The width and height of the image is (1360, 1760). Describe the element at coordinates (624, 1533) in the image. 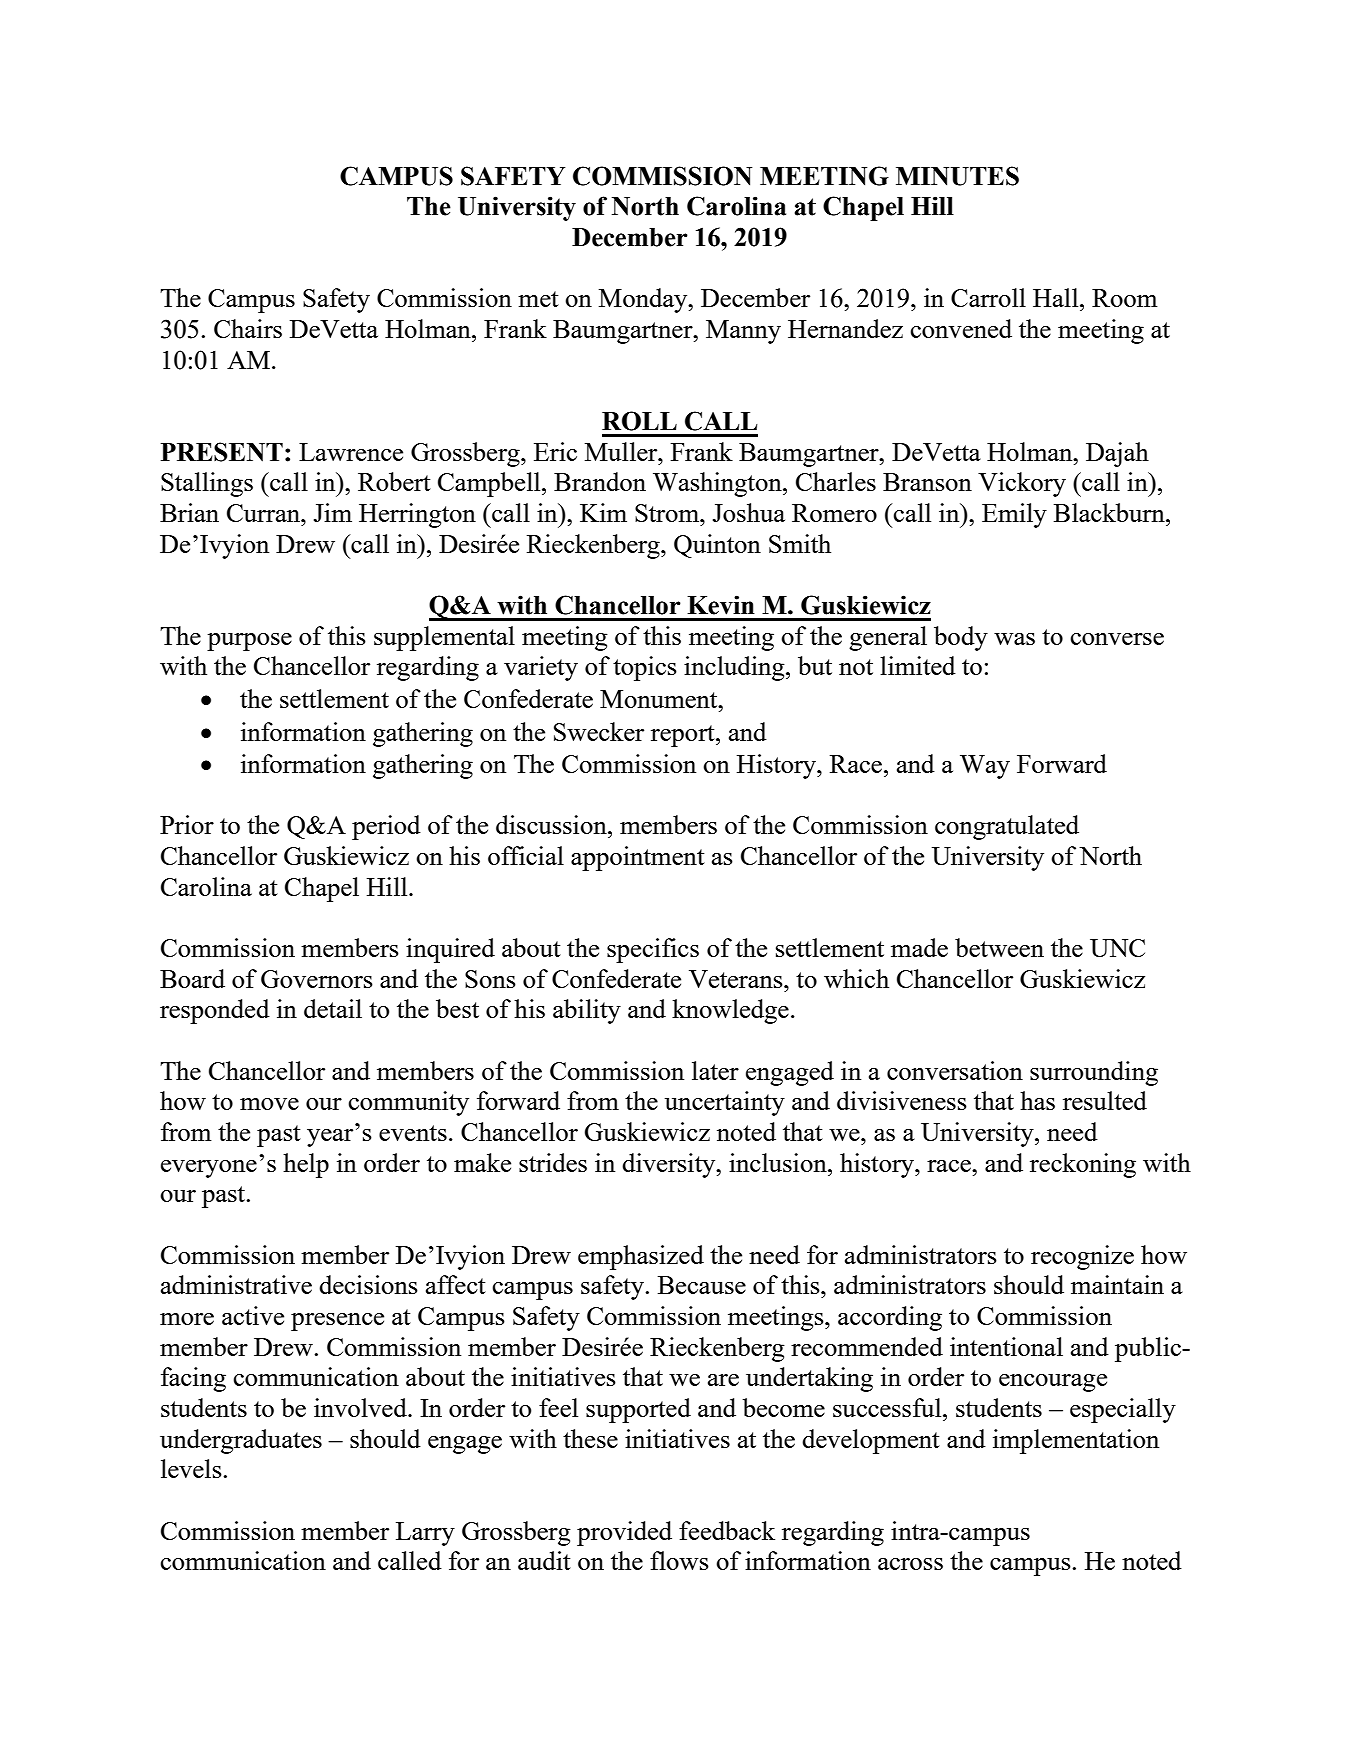

I see `provided` at that location.
